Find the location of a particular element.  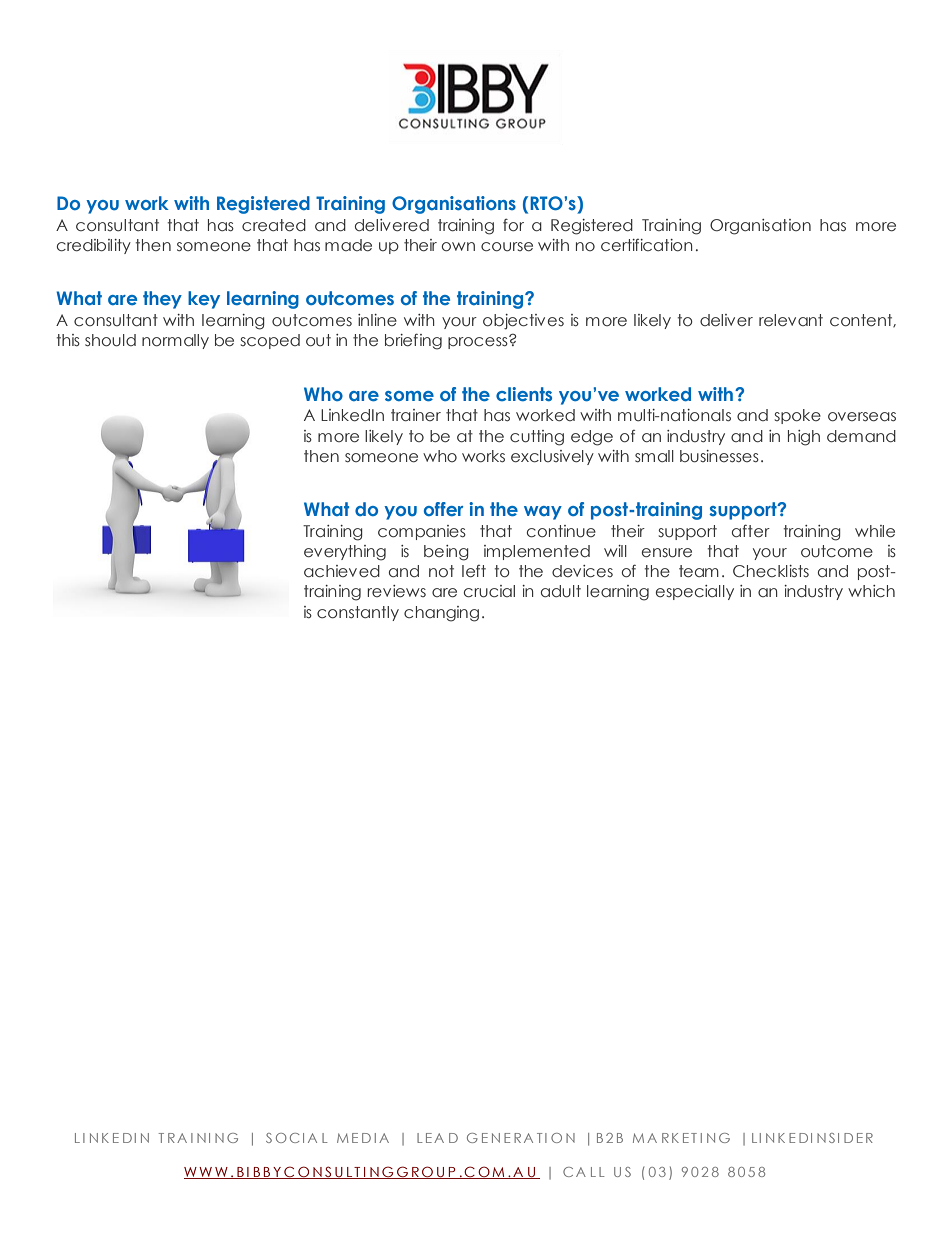

after is located at coordinates (751, 531).
